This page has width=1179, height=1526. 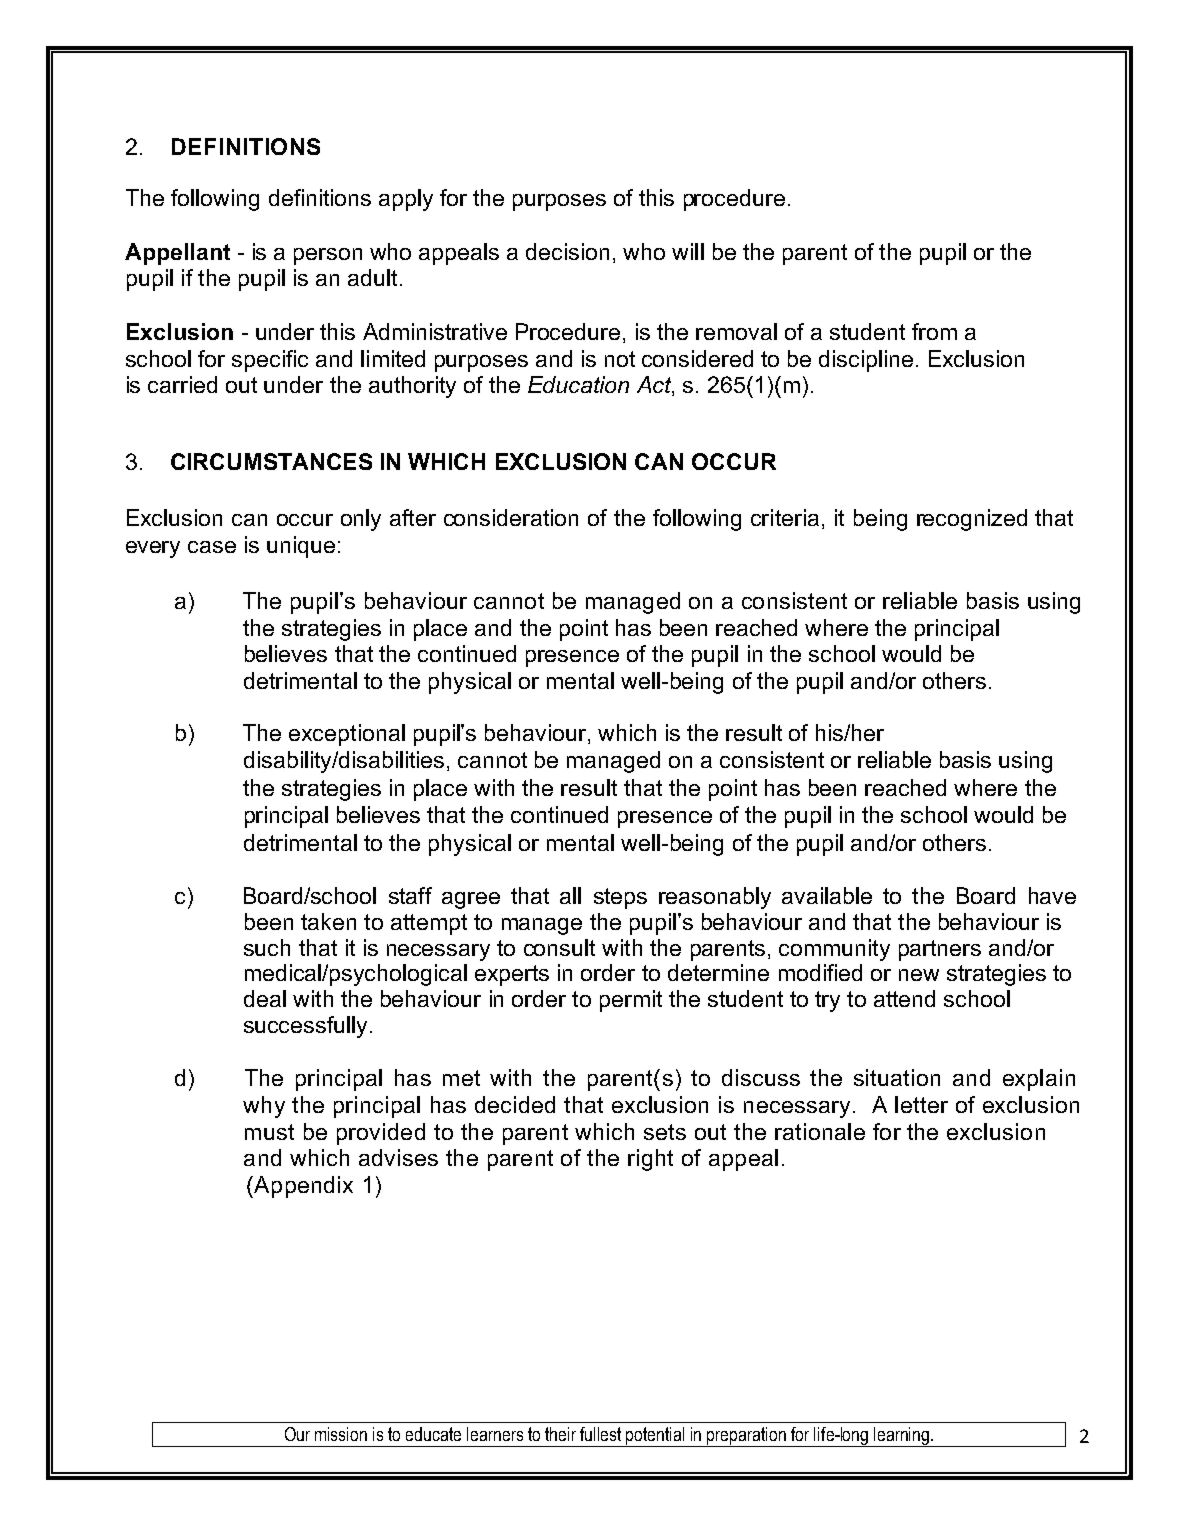 What do you see at coordinates (570, 895) in the page?
I see `all` at bounding box center [570, 895].
